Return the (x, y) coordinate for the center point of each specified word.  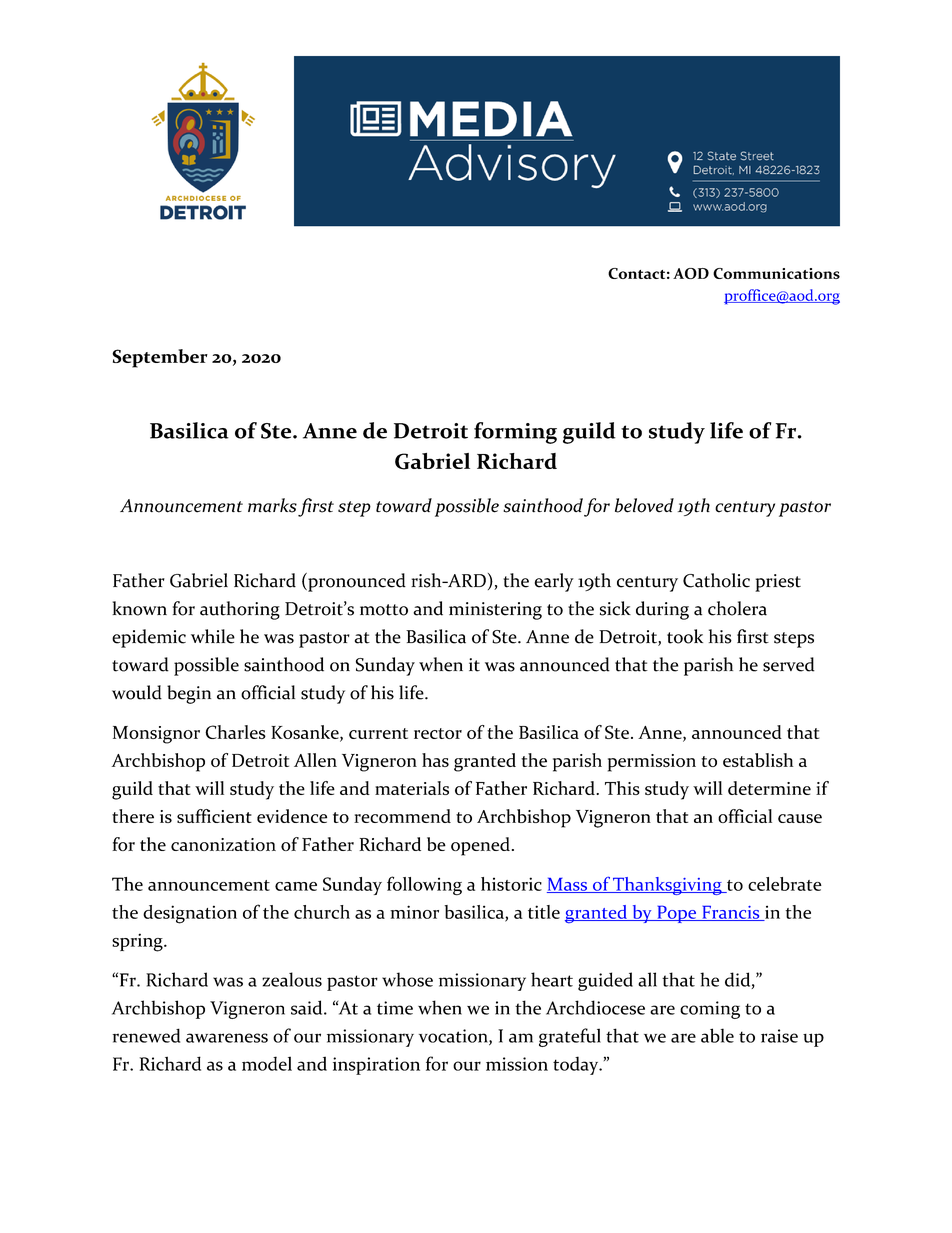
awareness (227, 1038)
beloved (644, 505)
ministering (495, 611)
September (160, 358)
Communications (776, 273)
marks (272, 505)
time (395, 1008)
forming (515, 433)
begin (189, 694)
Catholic (716, 580)
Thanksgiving (667, 886)
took (685, 636)
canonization (223, 844)
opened (480, 846)
